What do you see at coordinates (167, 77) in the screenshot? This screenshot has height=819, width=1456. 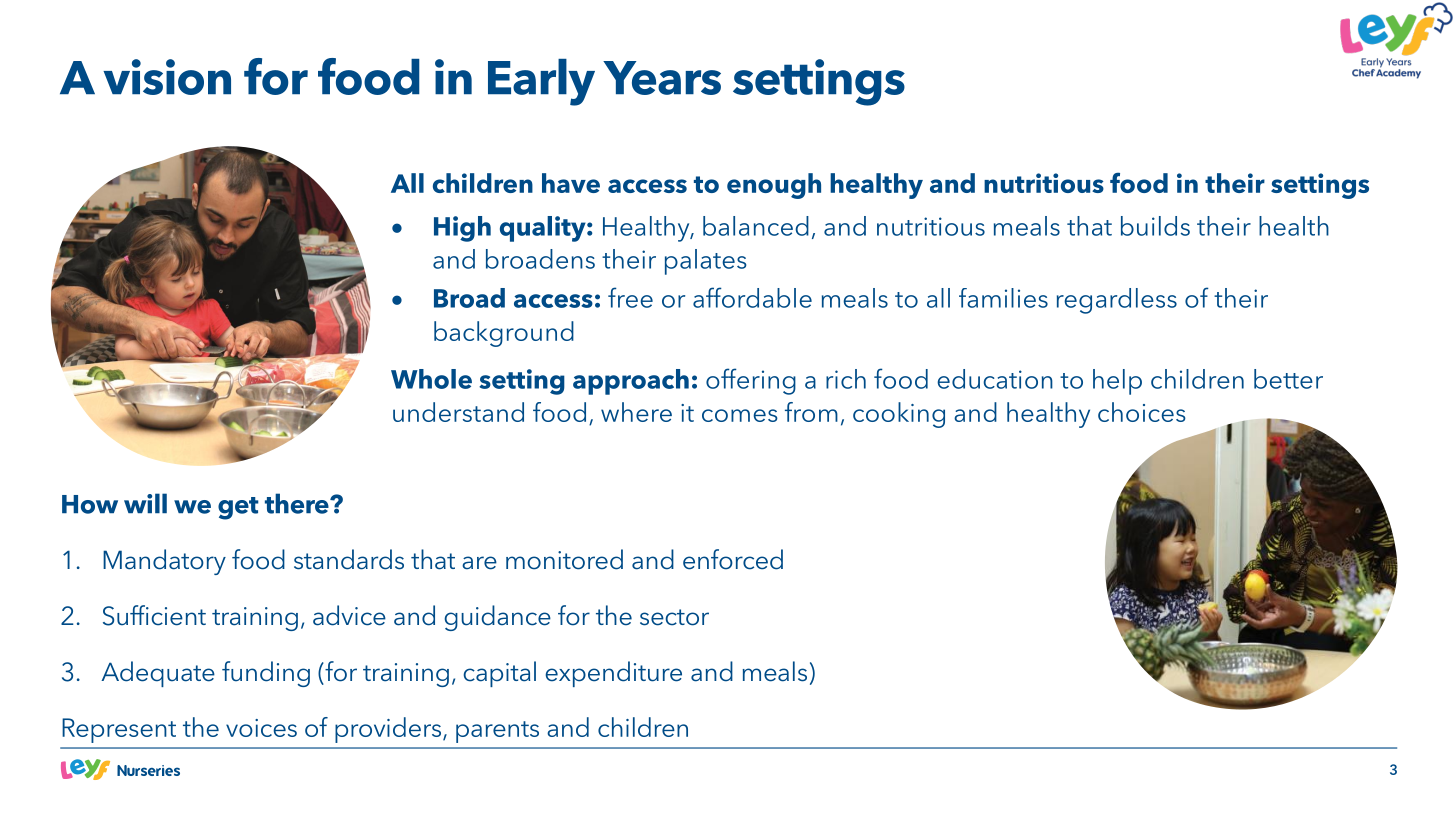 I see `vision` at bounding box center [167, 77].
